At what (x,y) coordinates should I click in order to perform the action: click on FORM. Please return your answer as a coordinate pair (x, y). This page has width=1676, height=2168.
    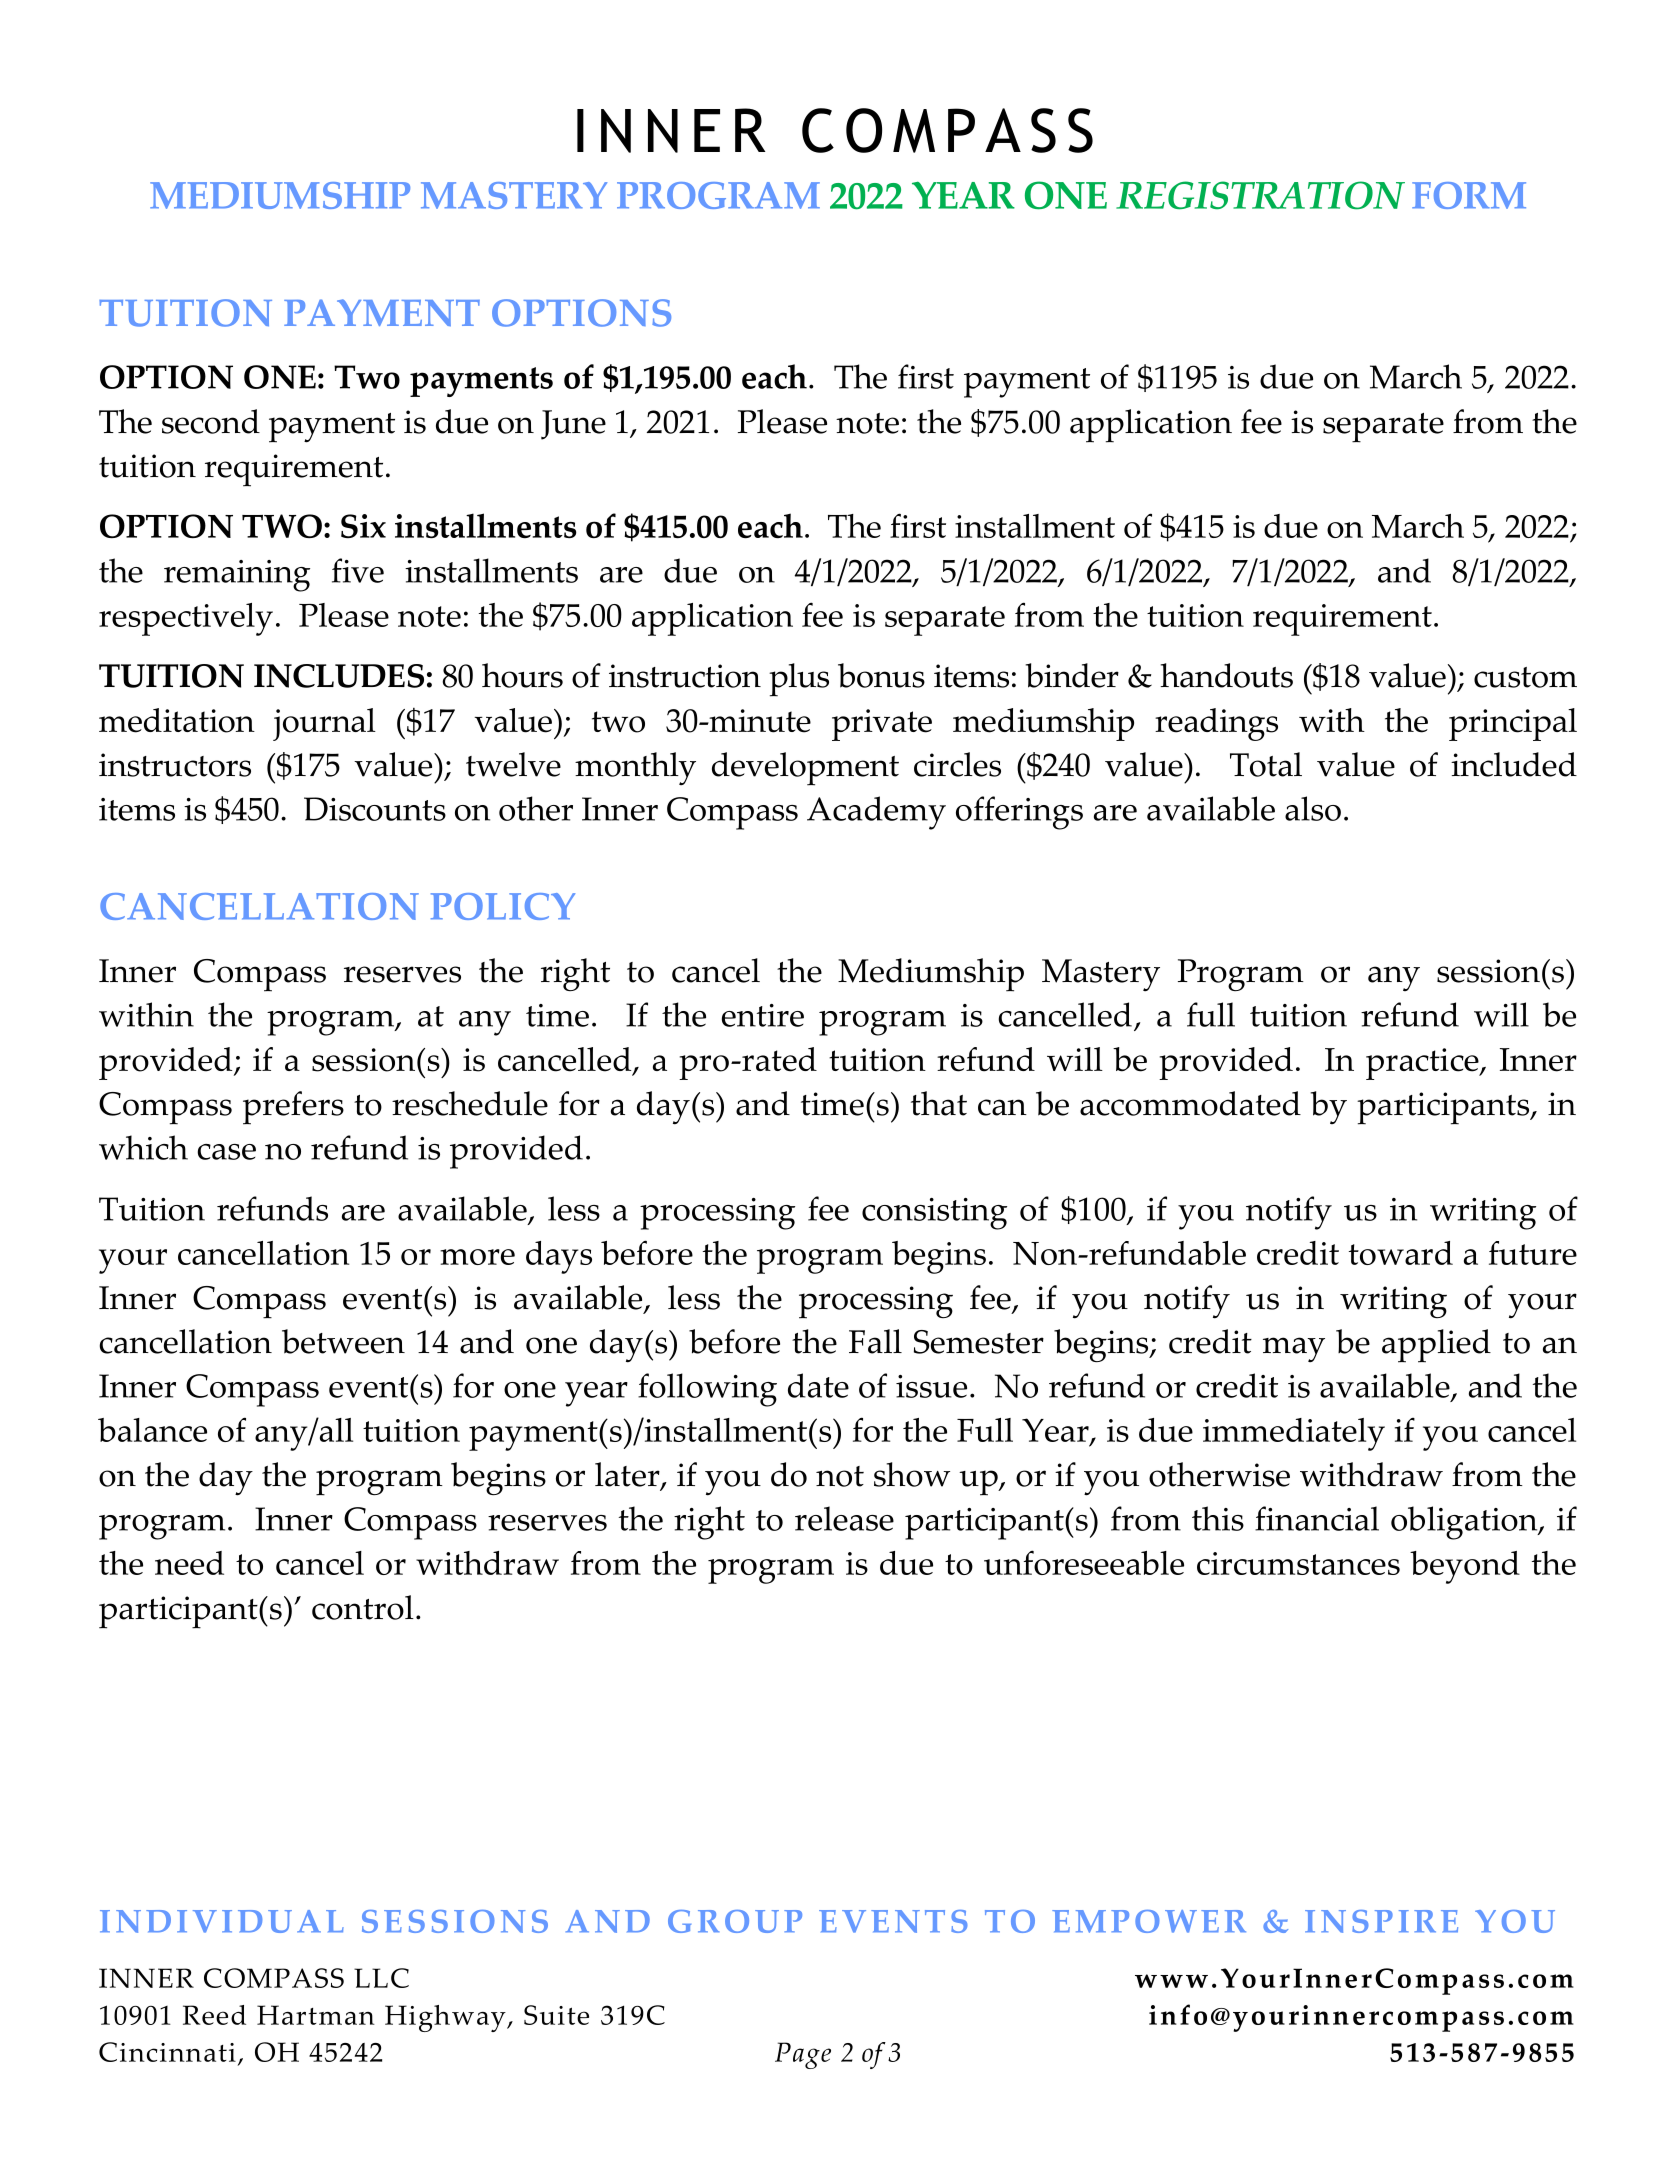
    Looking at the image, I should click on (1469, 195).
